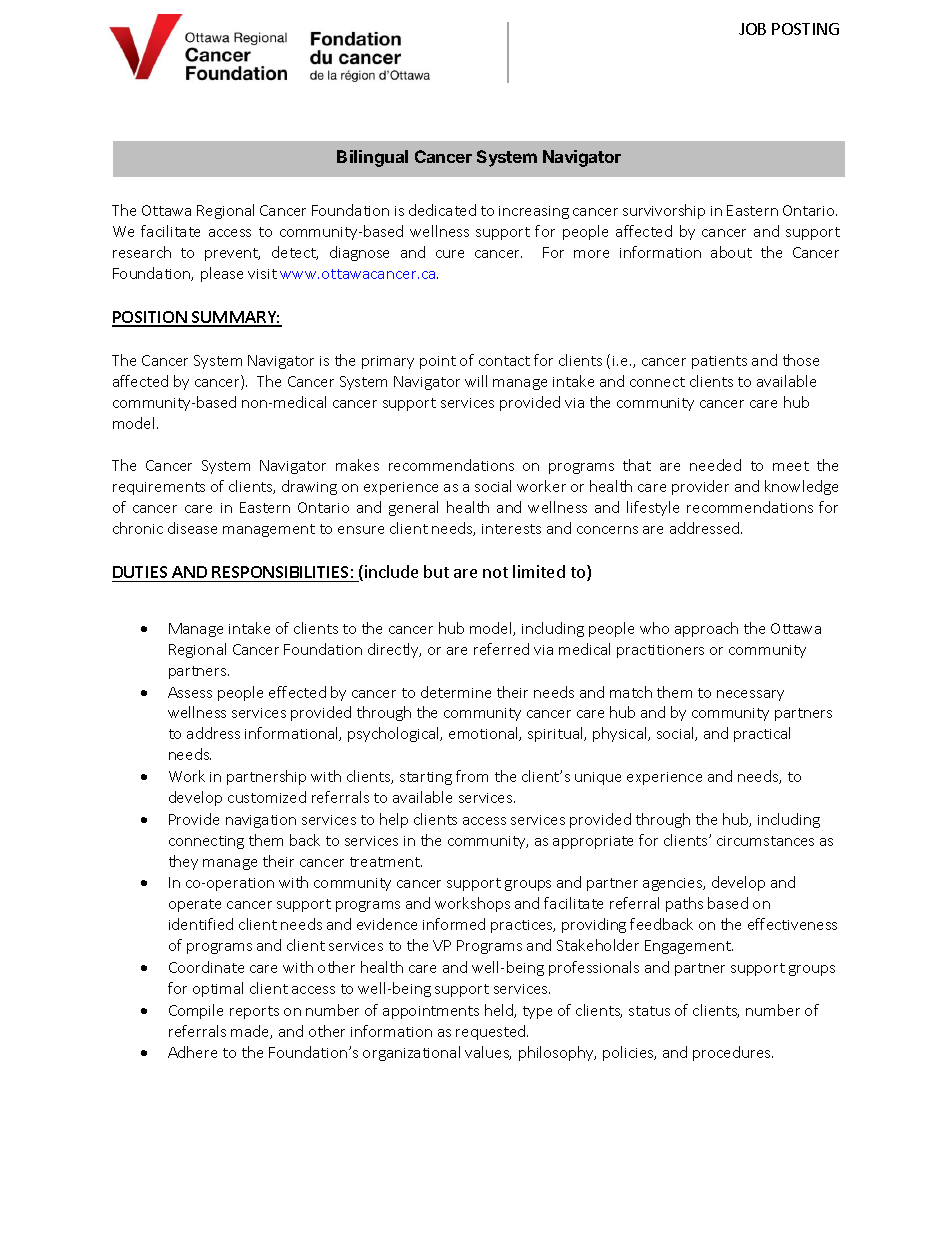 This image has height=1233, width=952. Describe the element at coordinates (752, 29) in the image. I see `JOB` at that location.
